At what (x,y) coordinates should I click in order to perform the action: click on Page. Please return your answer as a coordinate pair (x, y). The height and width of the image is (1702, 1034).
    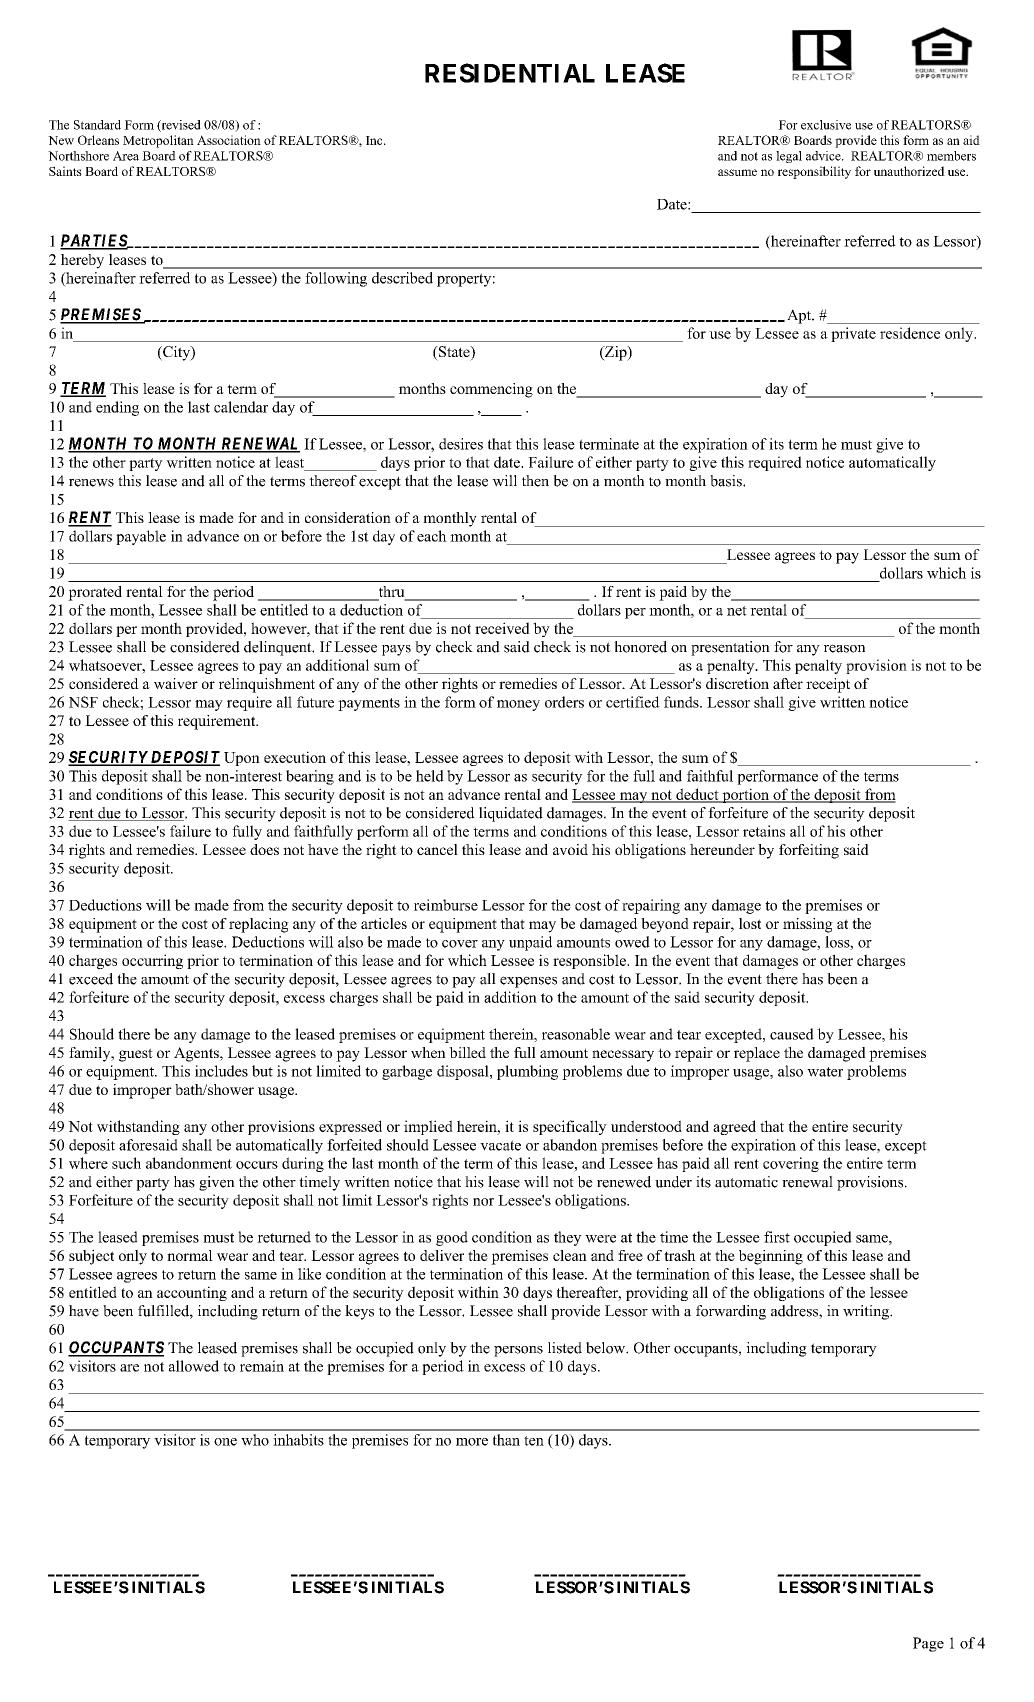
    Looking at the image, I should click on (928, 1644).
